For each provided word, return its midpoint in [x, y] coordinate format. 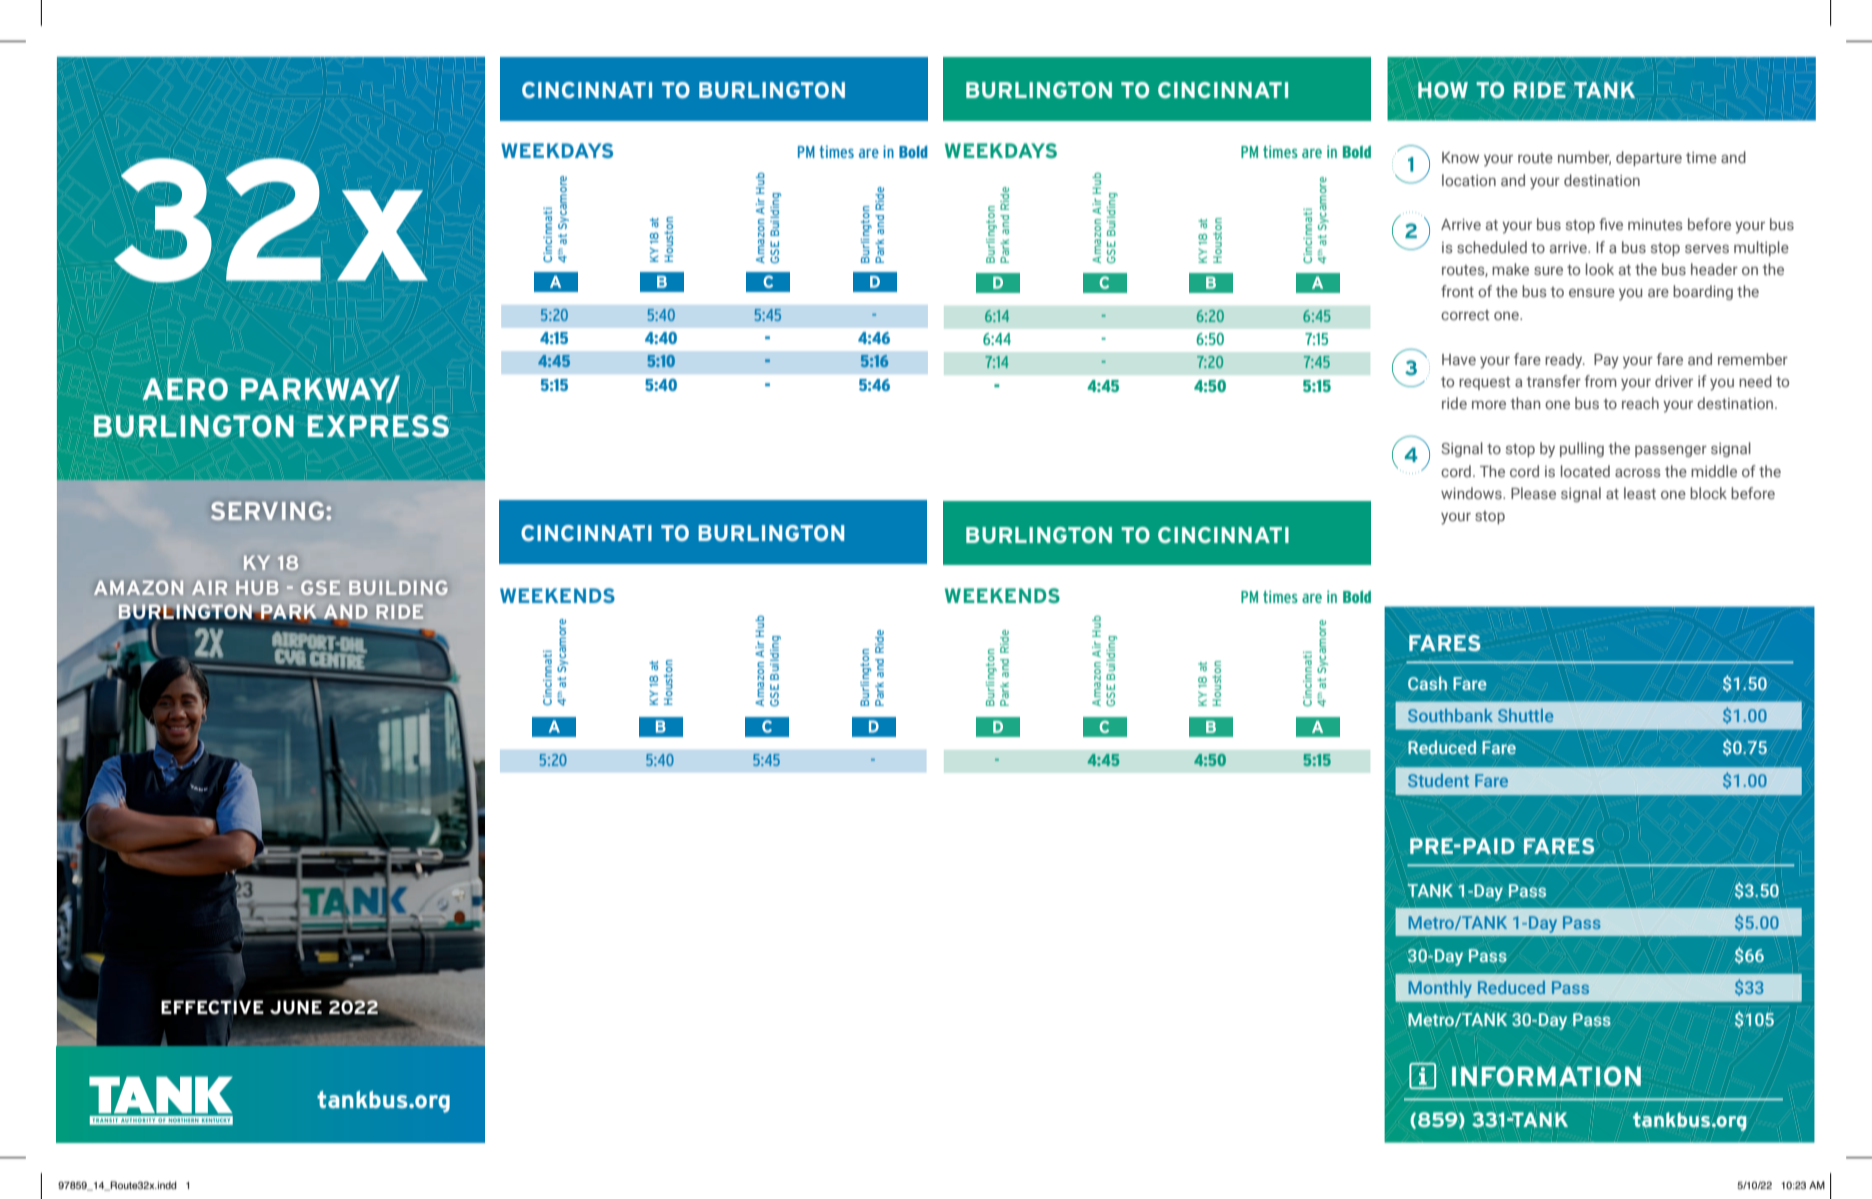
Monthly [1440, 989]
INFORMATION [1546, 1076]
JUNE [296, 1007]
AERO [185, 389]
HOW [1443, 90]
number [1584, 158]
